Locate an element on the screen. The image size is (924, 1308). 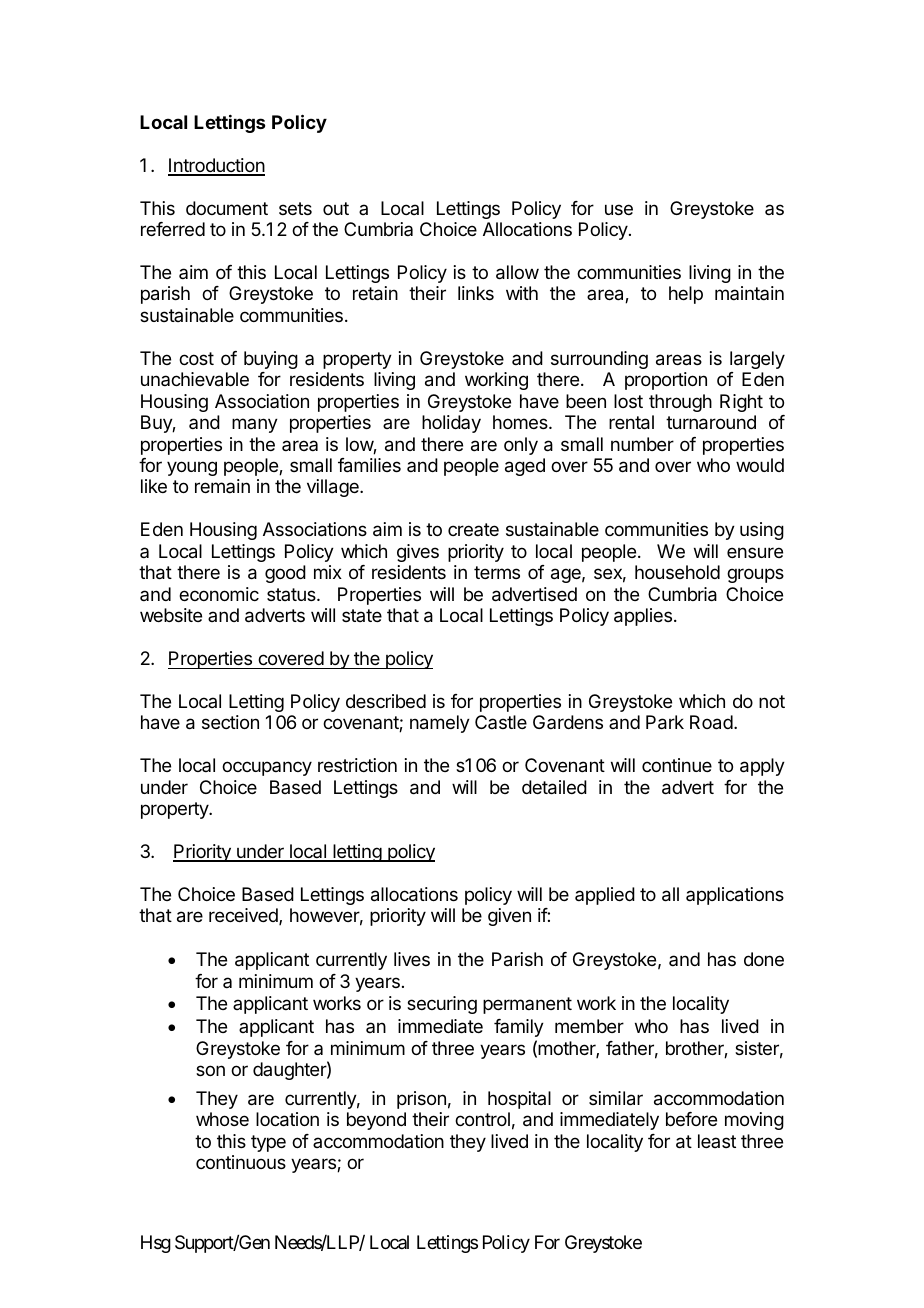
namely is located at coordinates (440, 724).
